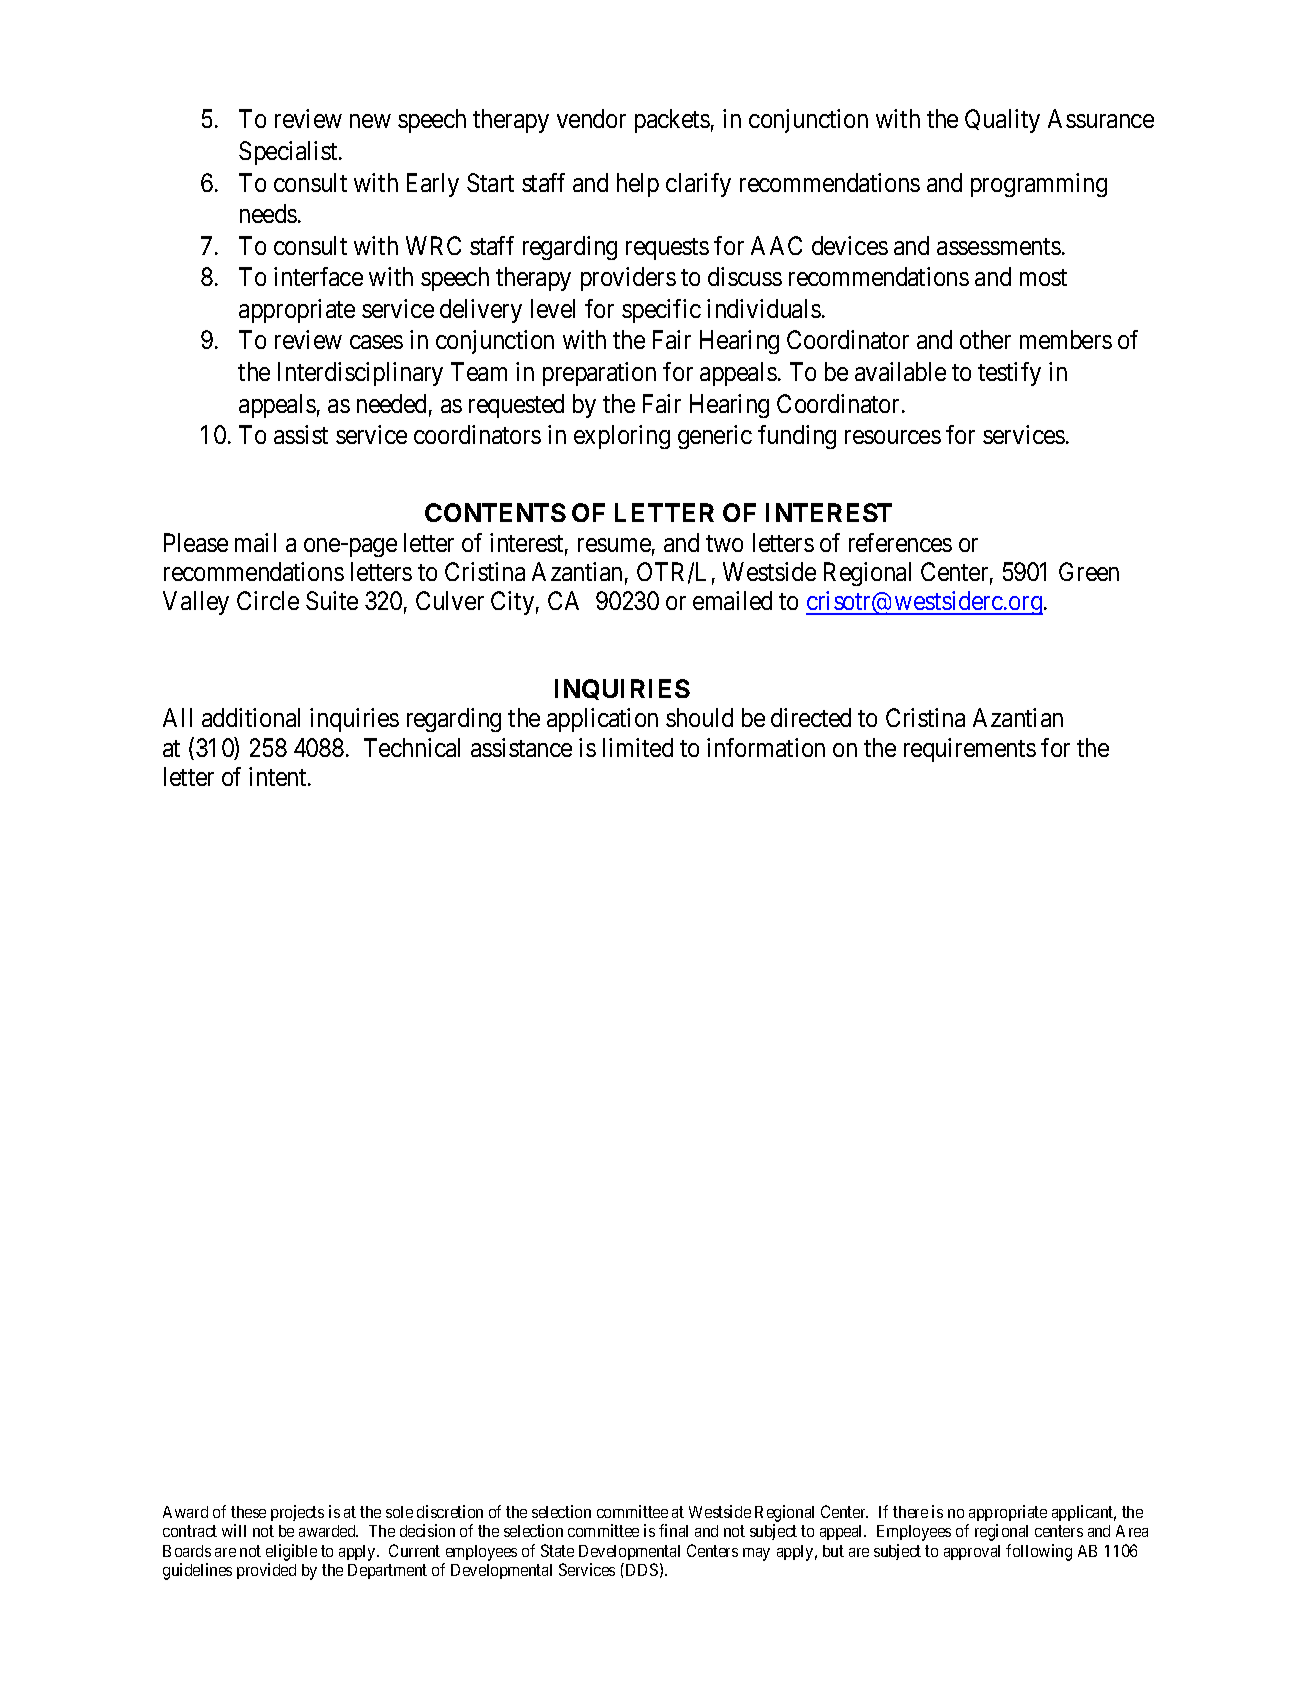 This screenshot has height=1681, width=1299. I want to click on limited, so click(638, 747).
